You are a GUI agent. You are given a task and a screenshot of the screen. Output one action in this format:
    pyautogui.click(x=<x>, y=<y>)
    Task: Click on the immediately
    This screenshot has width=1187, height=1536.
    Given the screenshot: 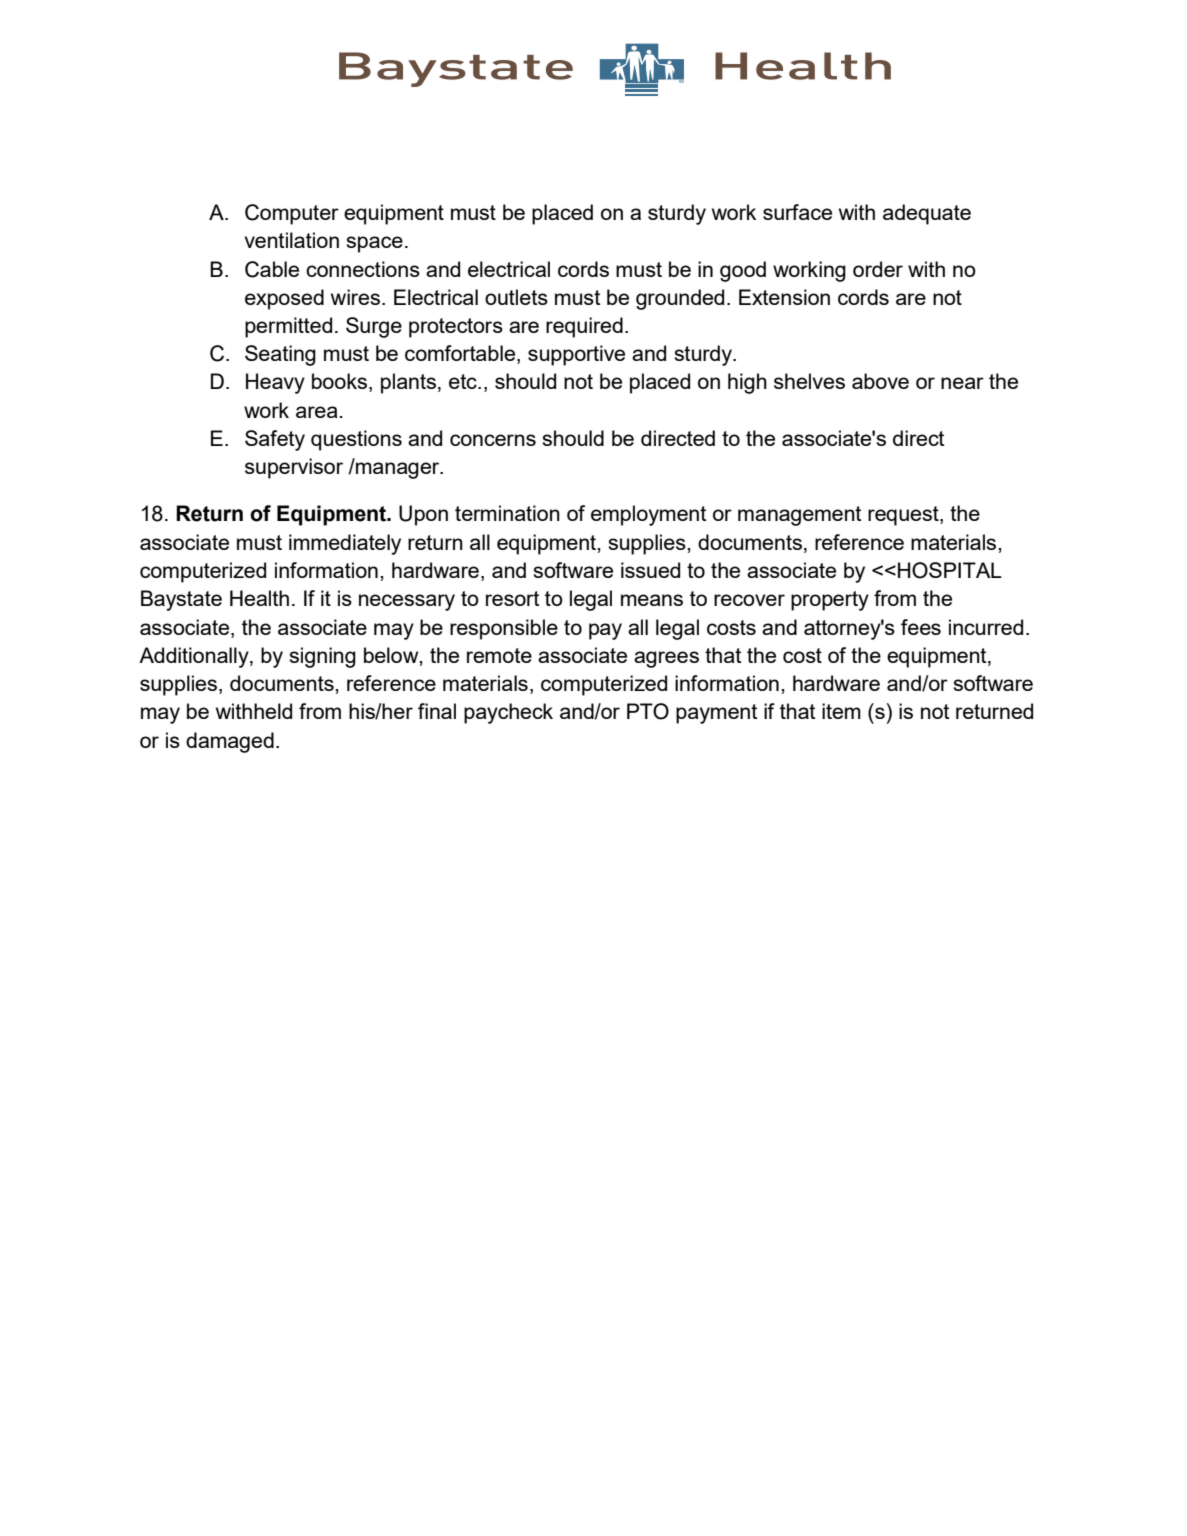 What is the action you would take?
    pyautogui.click(x=345, y=544)
